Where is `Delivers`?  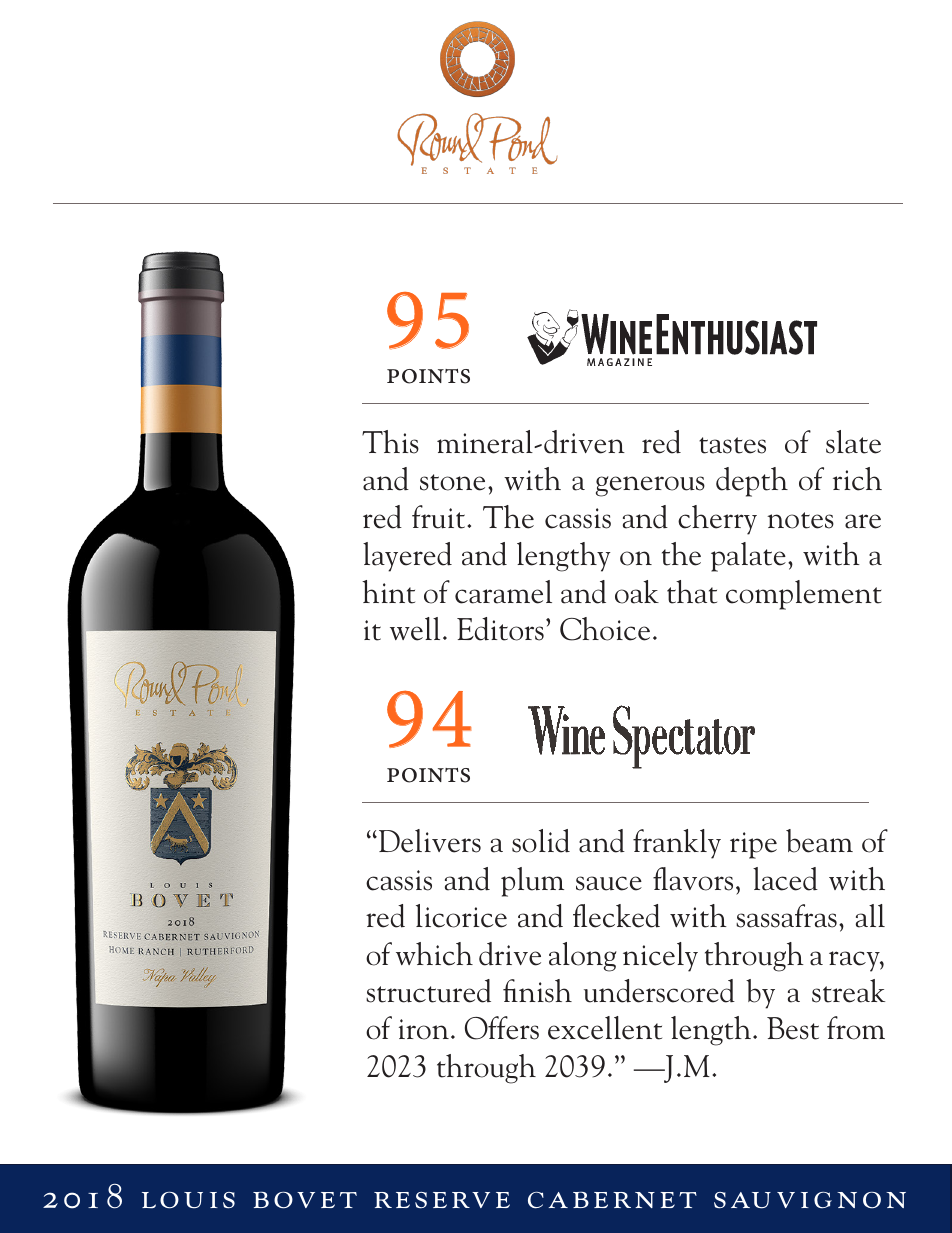 Delivers is located at coordinates (430, 841).
